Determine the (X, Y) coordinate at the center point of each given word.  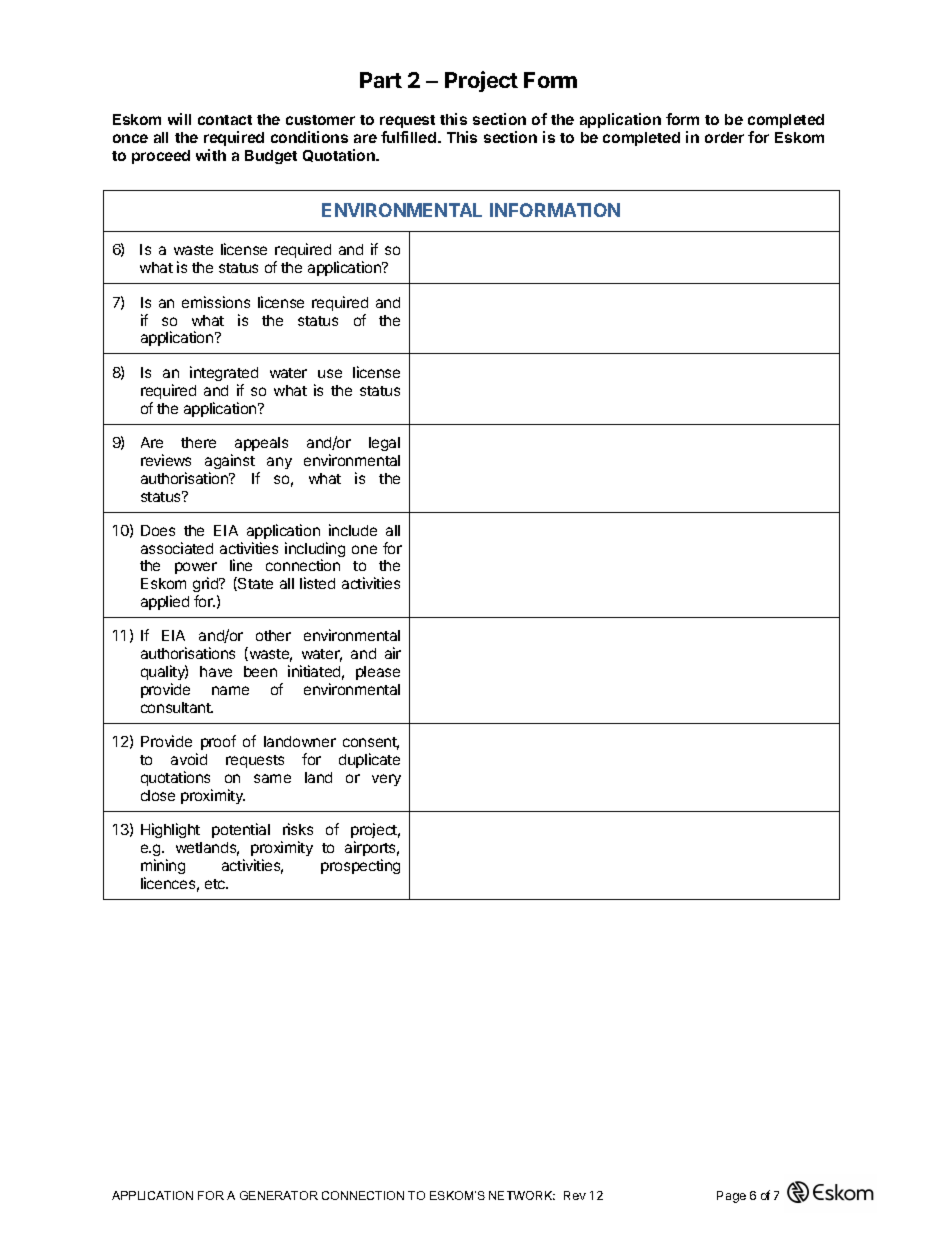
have (216, 671)
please (378, 673)
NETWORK (522, 1195)
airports (372, 850)
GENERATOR (279, 1195)
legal (384, 444)
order (724, 137)
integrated (224, 373)
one (364, 549)
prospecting (360, 866)
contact (225, 120)
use (330, 373)
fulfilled (408, 137)
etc (216, 884)
